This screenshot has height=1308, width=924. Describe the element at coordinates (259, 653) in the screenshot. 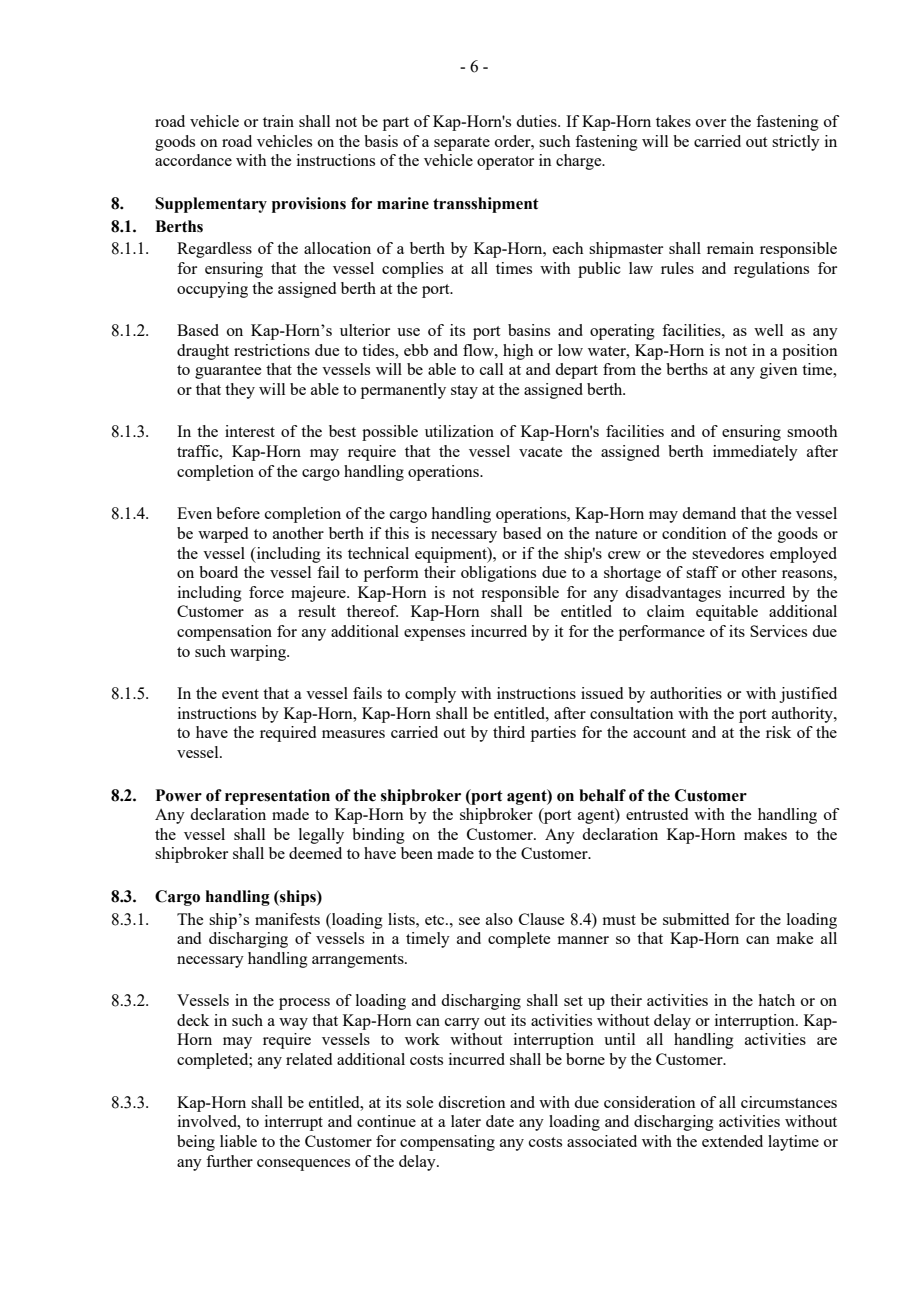

I see `warping` at that location.
